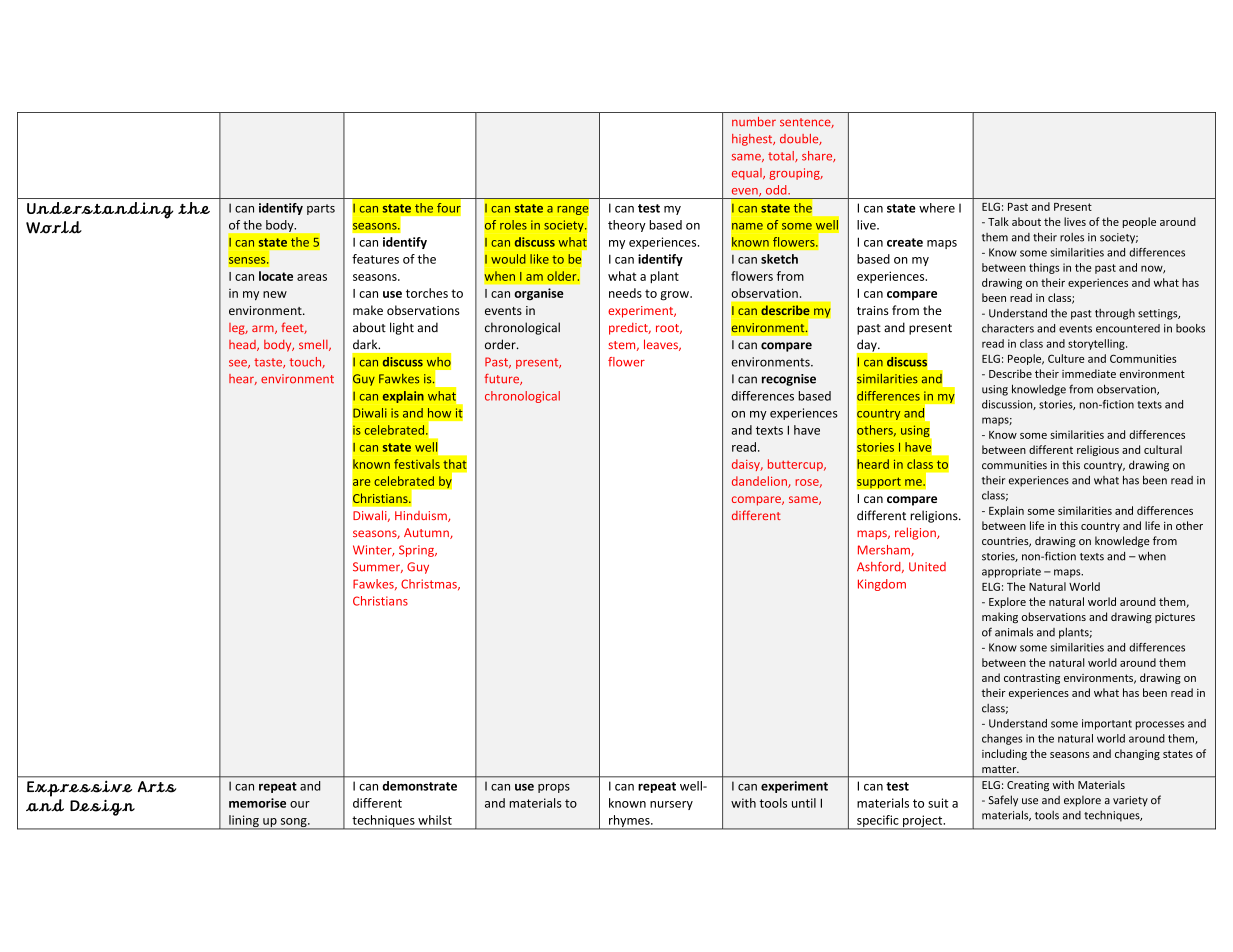  What do you see at coordinates (243, 345) in the screenshot?
I see `head` at bounding box center [243, 345].
